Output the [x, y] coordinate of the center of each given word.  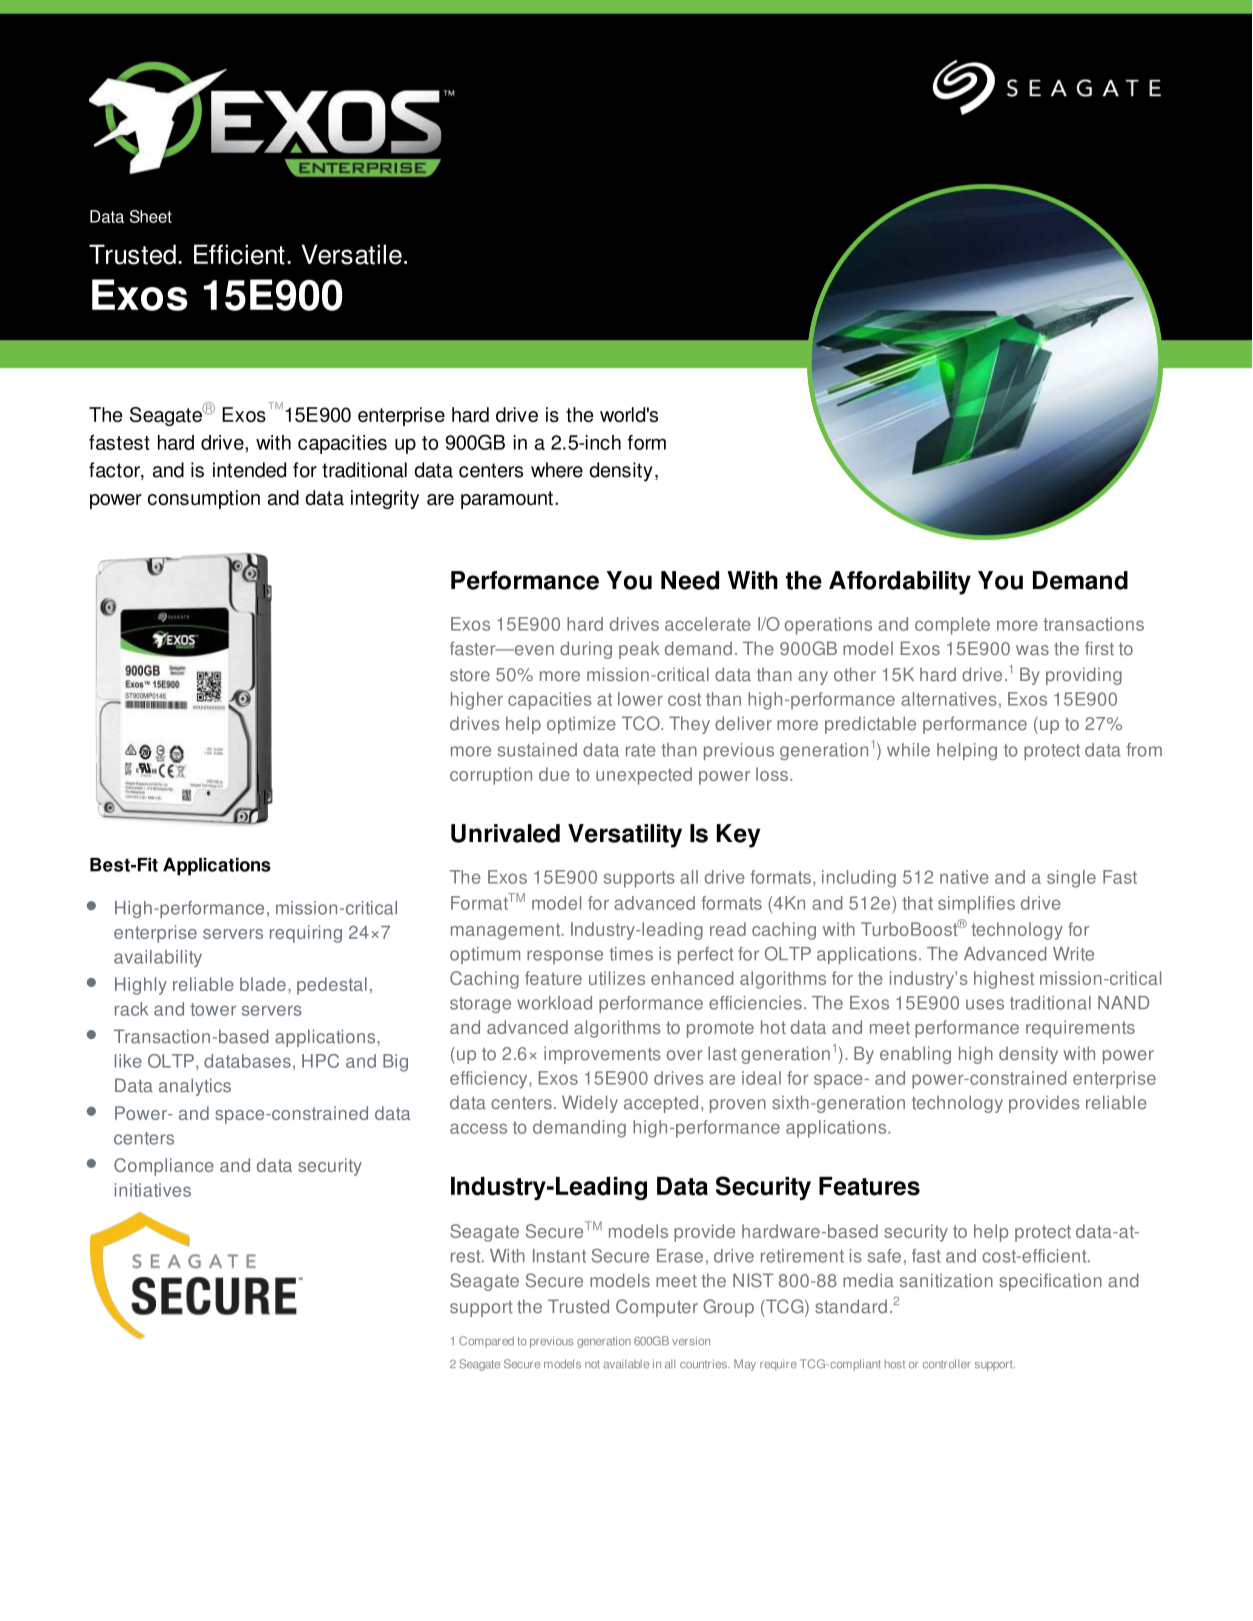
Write [1073, 954]
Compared [486, 1342]
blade [263, 984]
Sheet [151, 216]
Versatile [351, 254]
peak [639, 650]
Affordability [900, 583]
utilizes [617, 978]
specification [1050, 1282]
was [1032, 650]
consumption [204, 499]
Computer [657, 1308]
